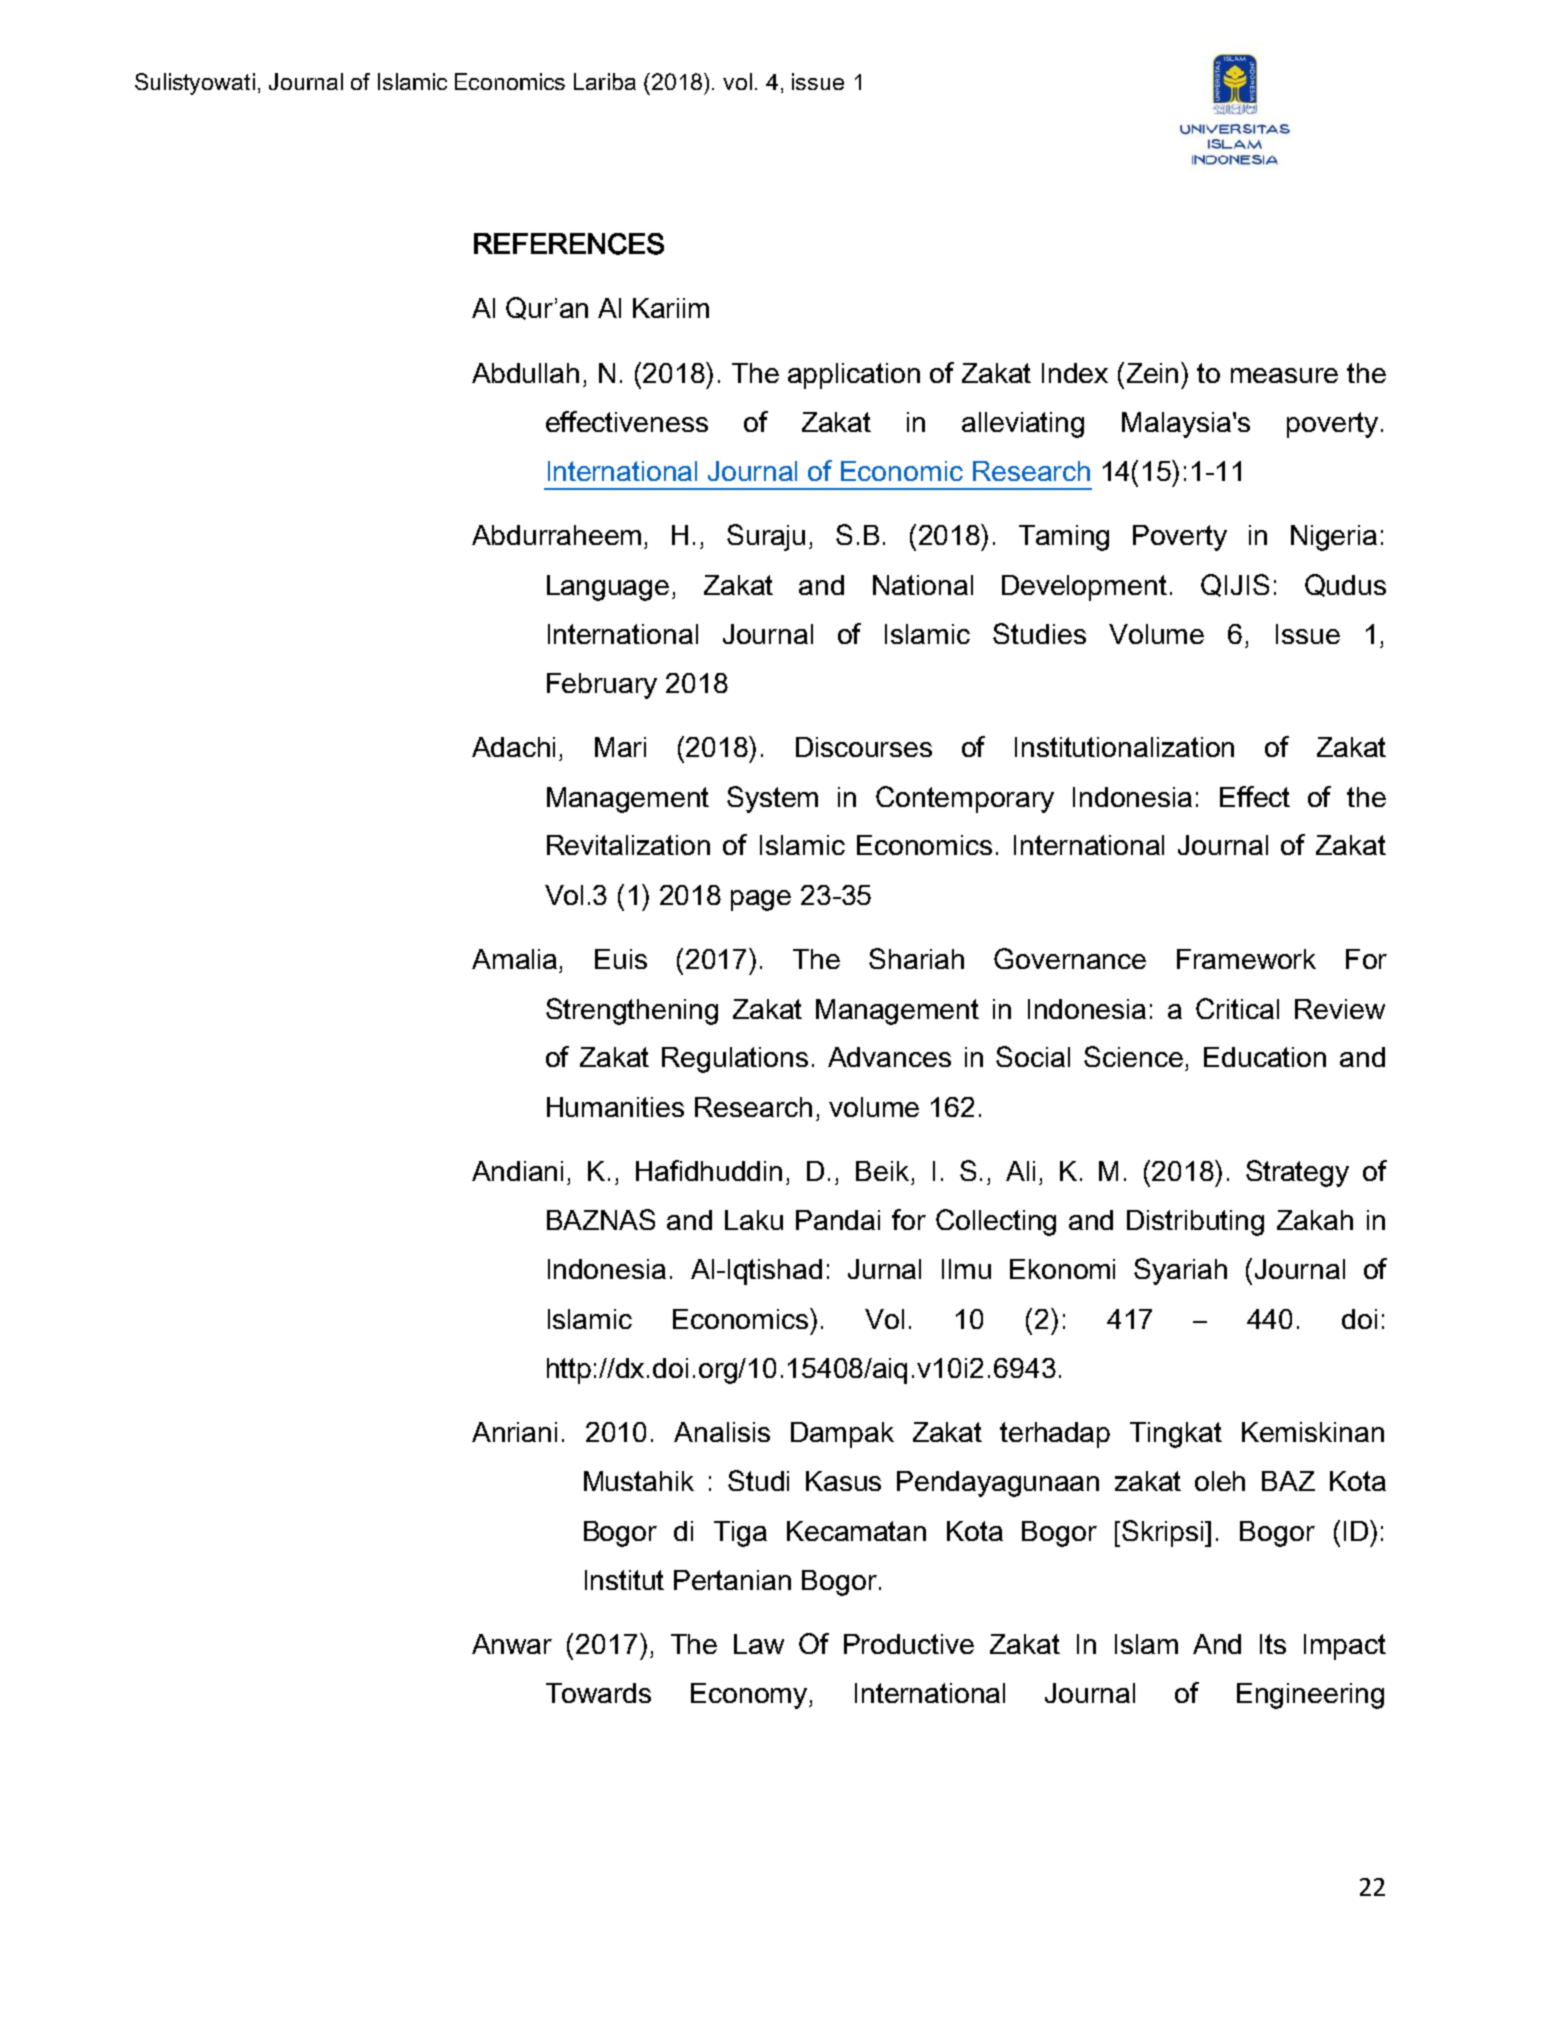 Image resolution: width=1568 pixels, height=2030 pixels. What do you see at coordinates (864, 747) in the image?
I see `Discourses` at bounding box center [864, 747].
